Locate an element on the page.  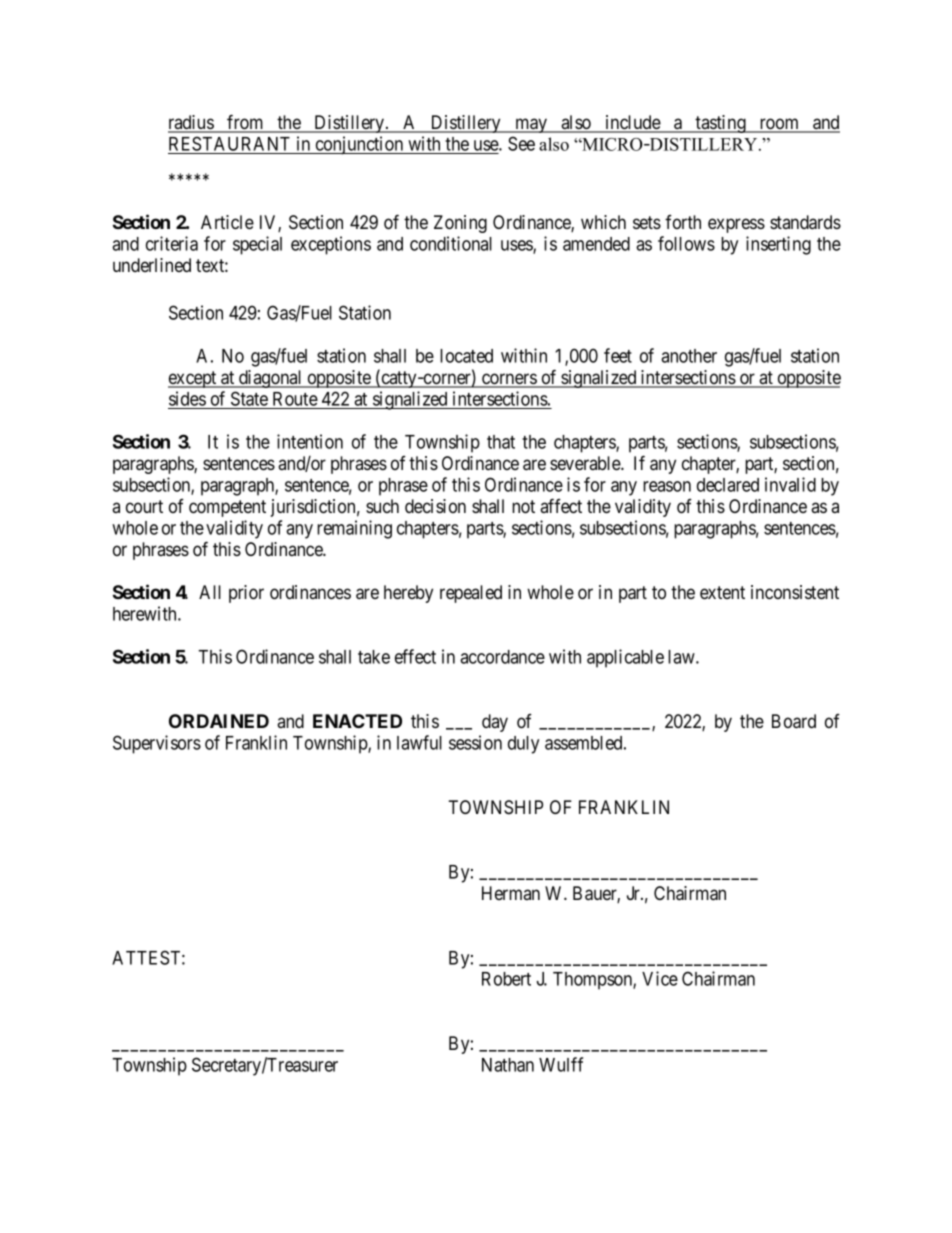
session is located at coordinates (475, 742).
